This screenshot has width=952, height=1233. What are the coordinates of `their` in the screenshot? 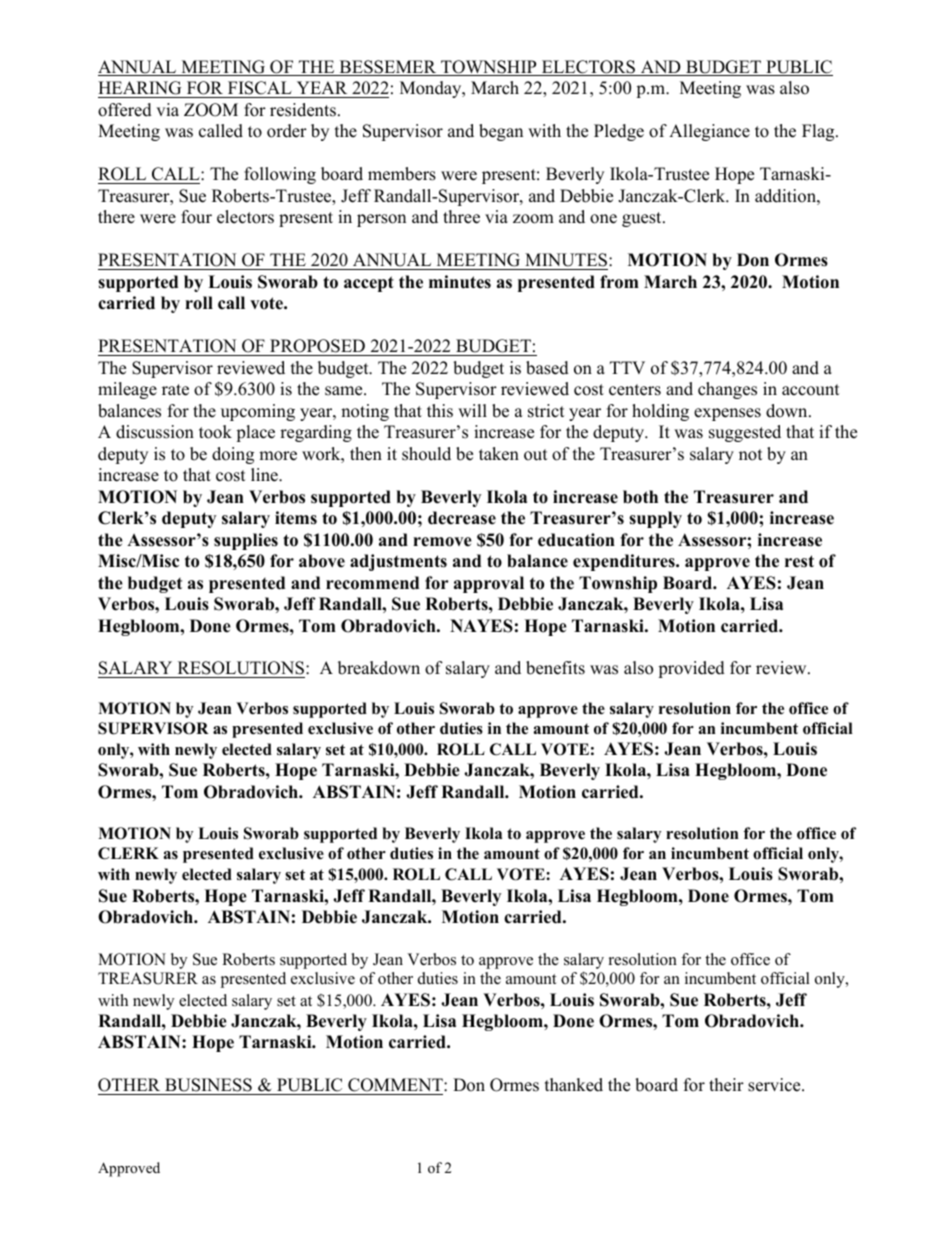 It's located at (726, 1085).
